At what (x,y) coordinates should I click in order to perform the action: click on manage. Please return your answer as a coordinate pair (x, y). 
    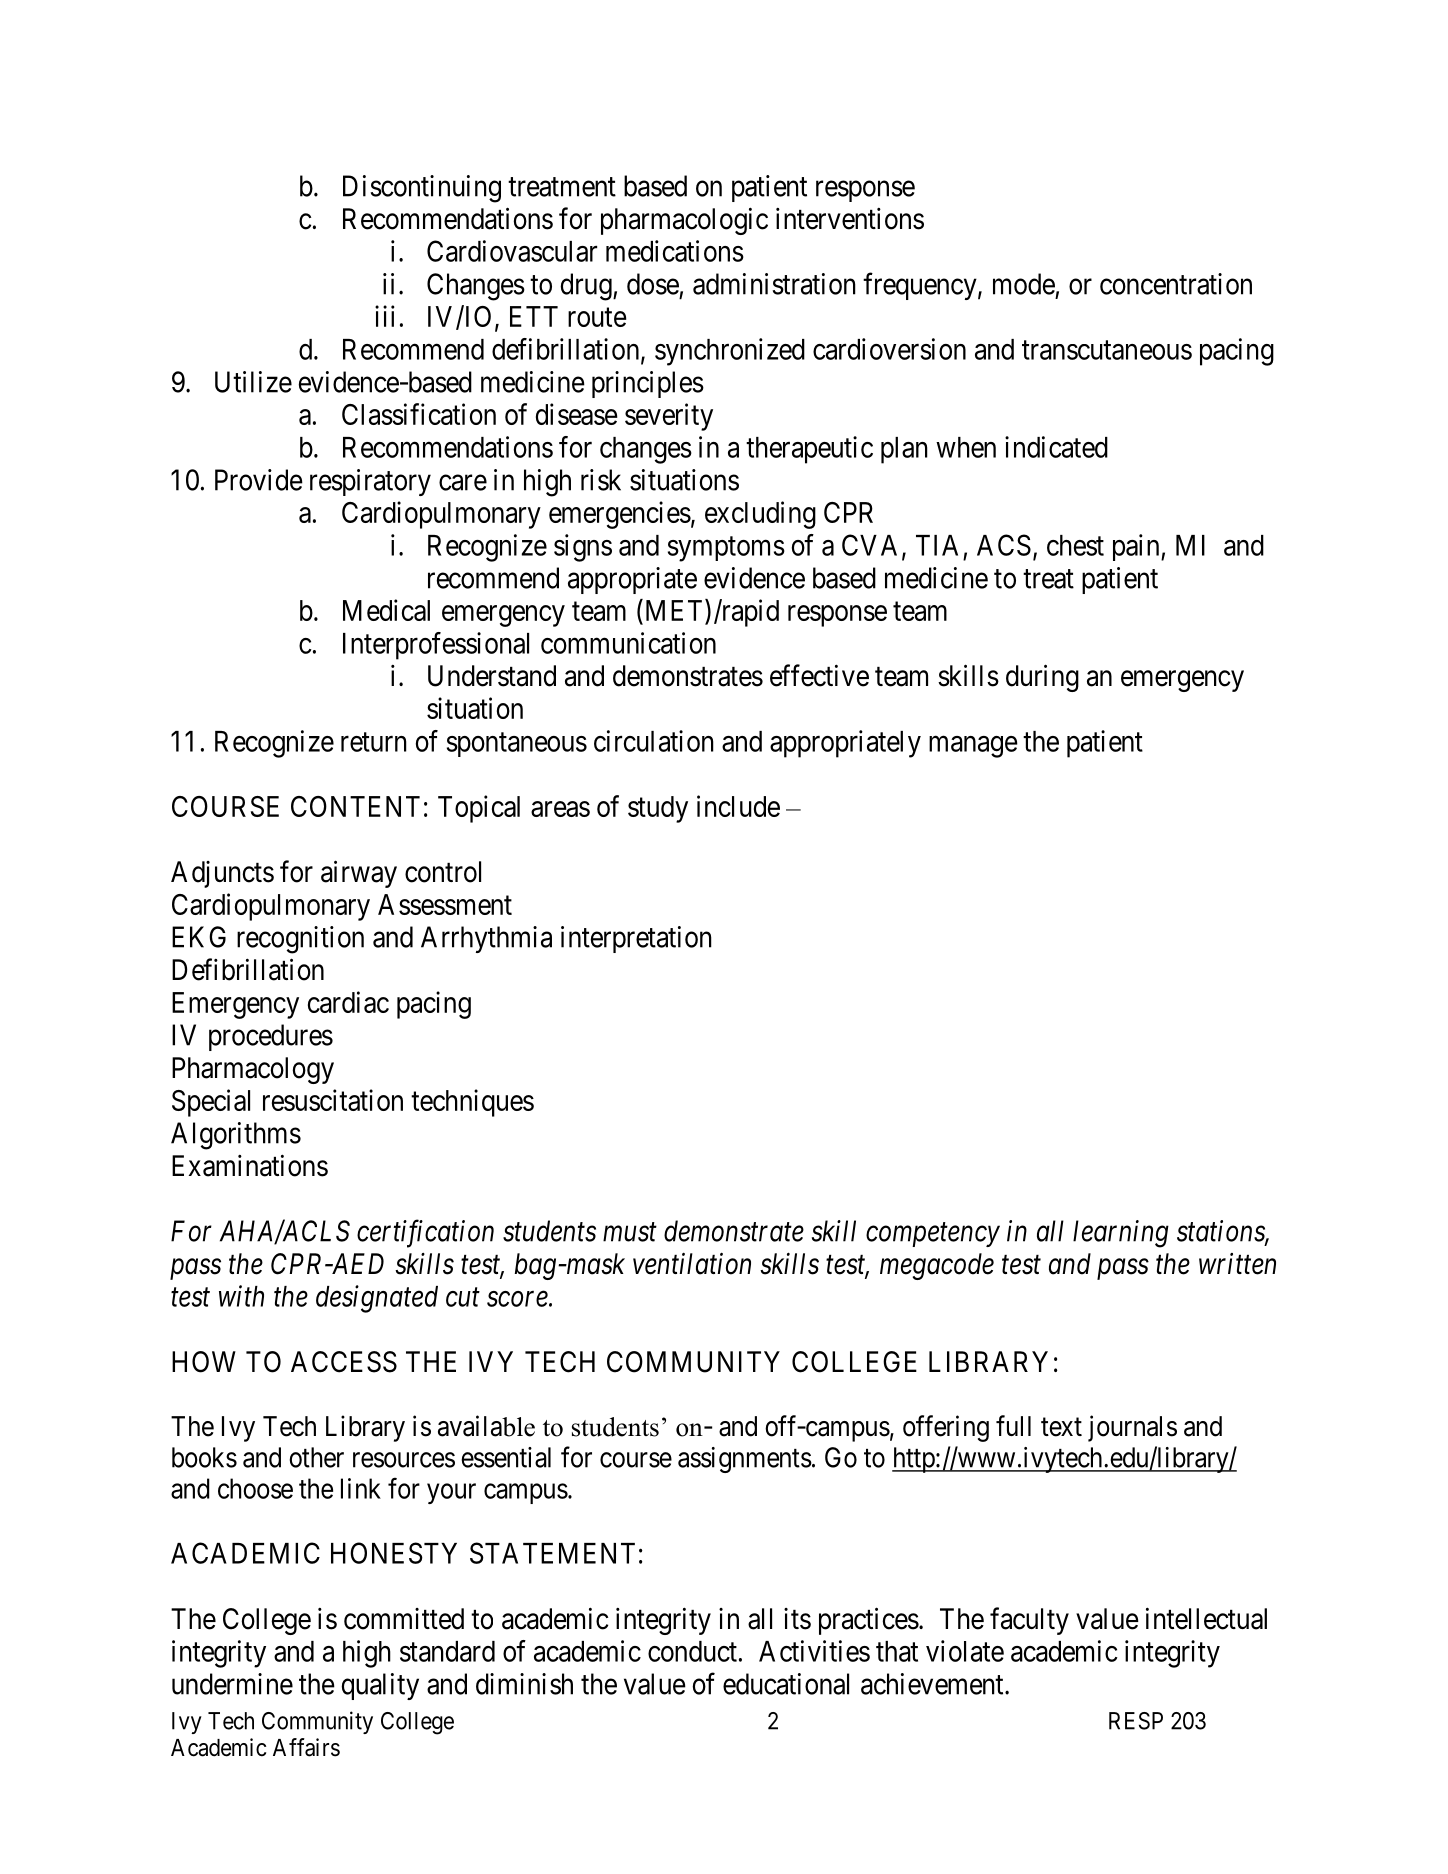
    Looking at the image, I should click on (973, 747).
